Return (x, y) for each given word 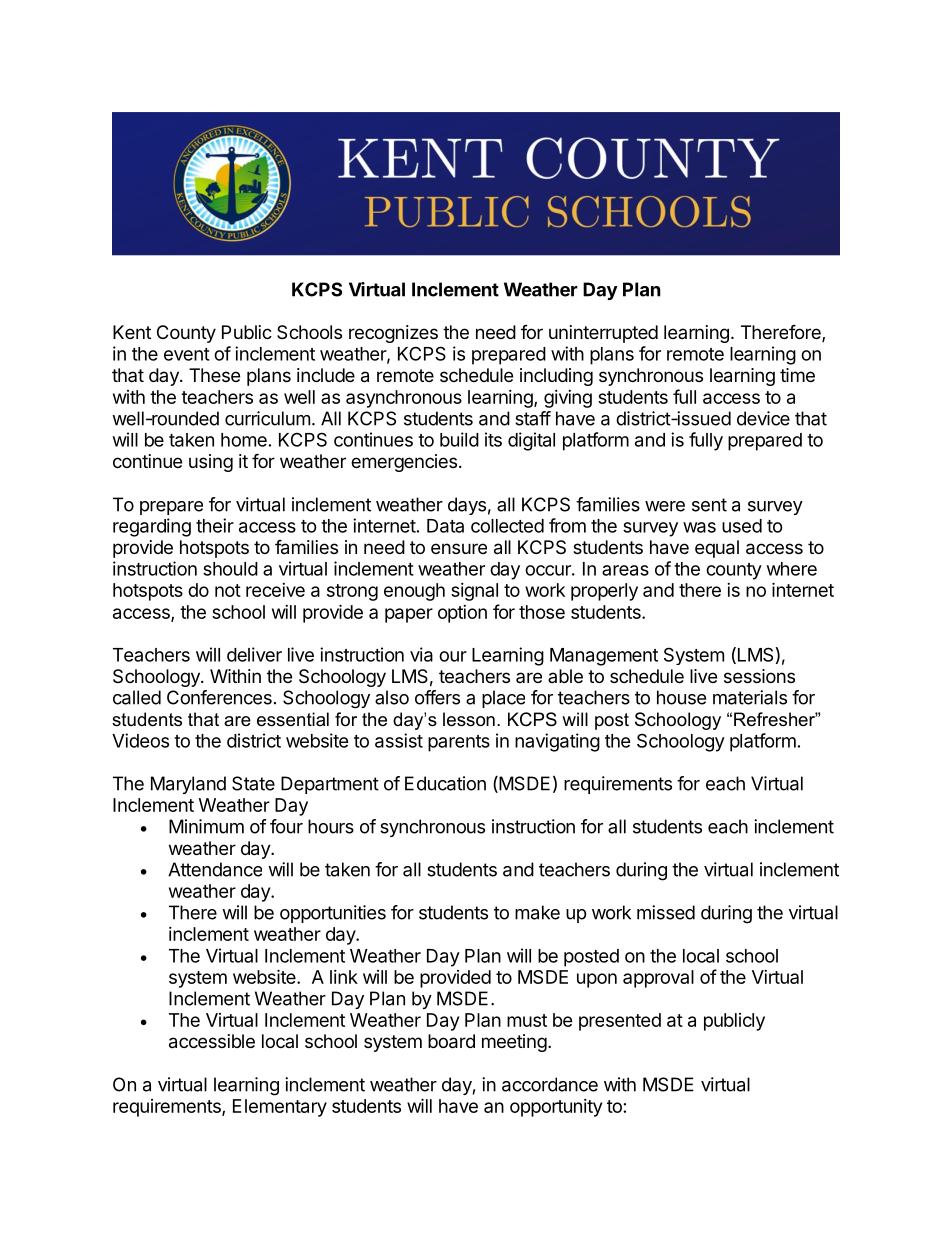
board (451, 1041)
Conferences (219, 697)
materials (750, 697)
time (797, 375)
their (215, 525)
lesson (469, 719)
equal (717, 549)
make (537, 912)
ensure (459, 548)
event (187, 354)
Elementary (280, 1108)
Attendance (215, 869)
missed (666, 912)
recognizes (393, 334)
